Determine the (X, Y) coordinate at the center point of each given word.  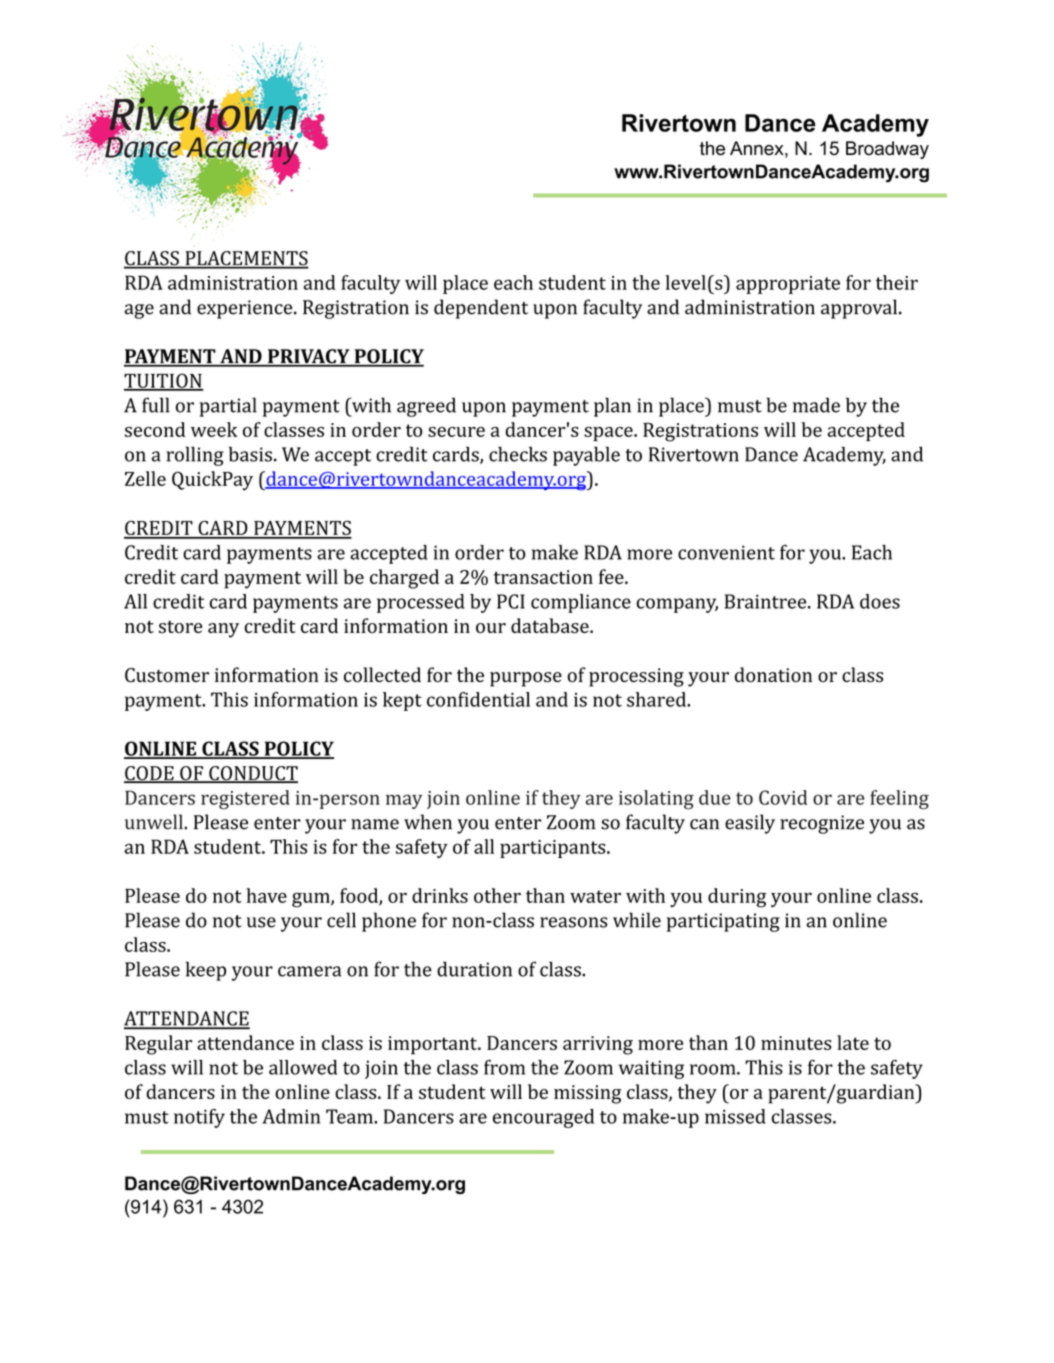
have (266, 895)
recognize (822, 824)
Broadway (887, 150)
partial (228, 407)
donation (773, 675)
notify (199, 1118)
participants (554, 849)
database (551, 625)
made (816, 405)
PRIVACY (309, 357)
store (180, 626)
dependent (481, 309)
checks (518, 454)
